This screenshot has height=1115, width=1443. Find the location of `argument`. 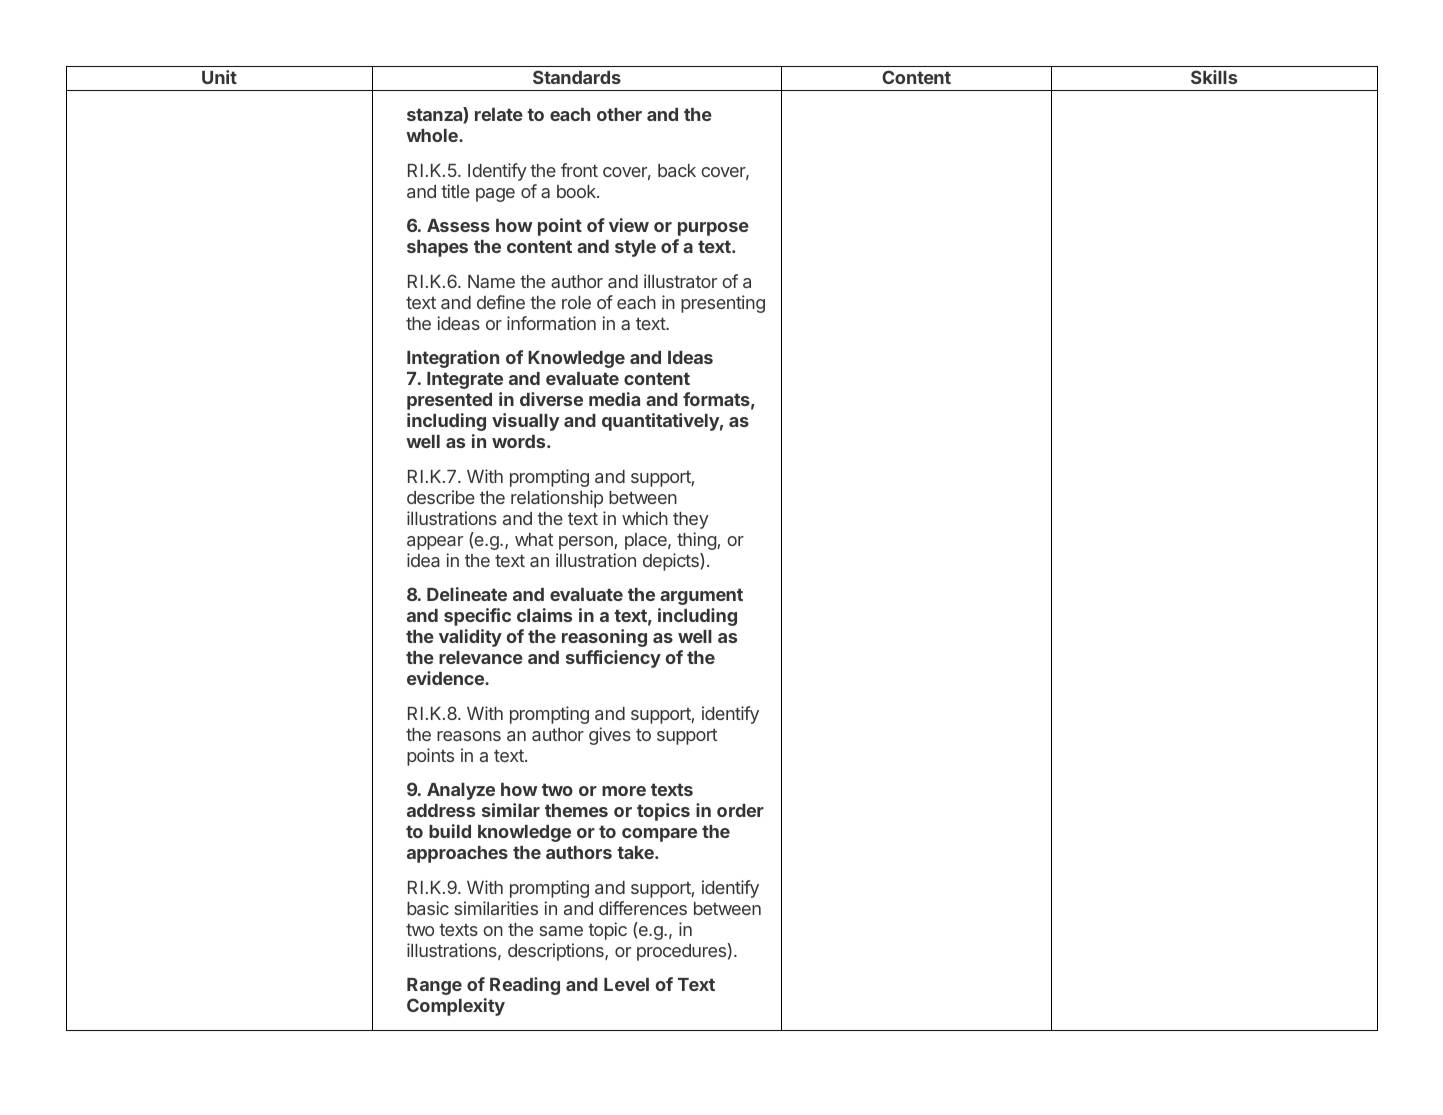

argument is located at coordinates (701, 596).
